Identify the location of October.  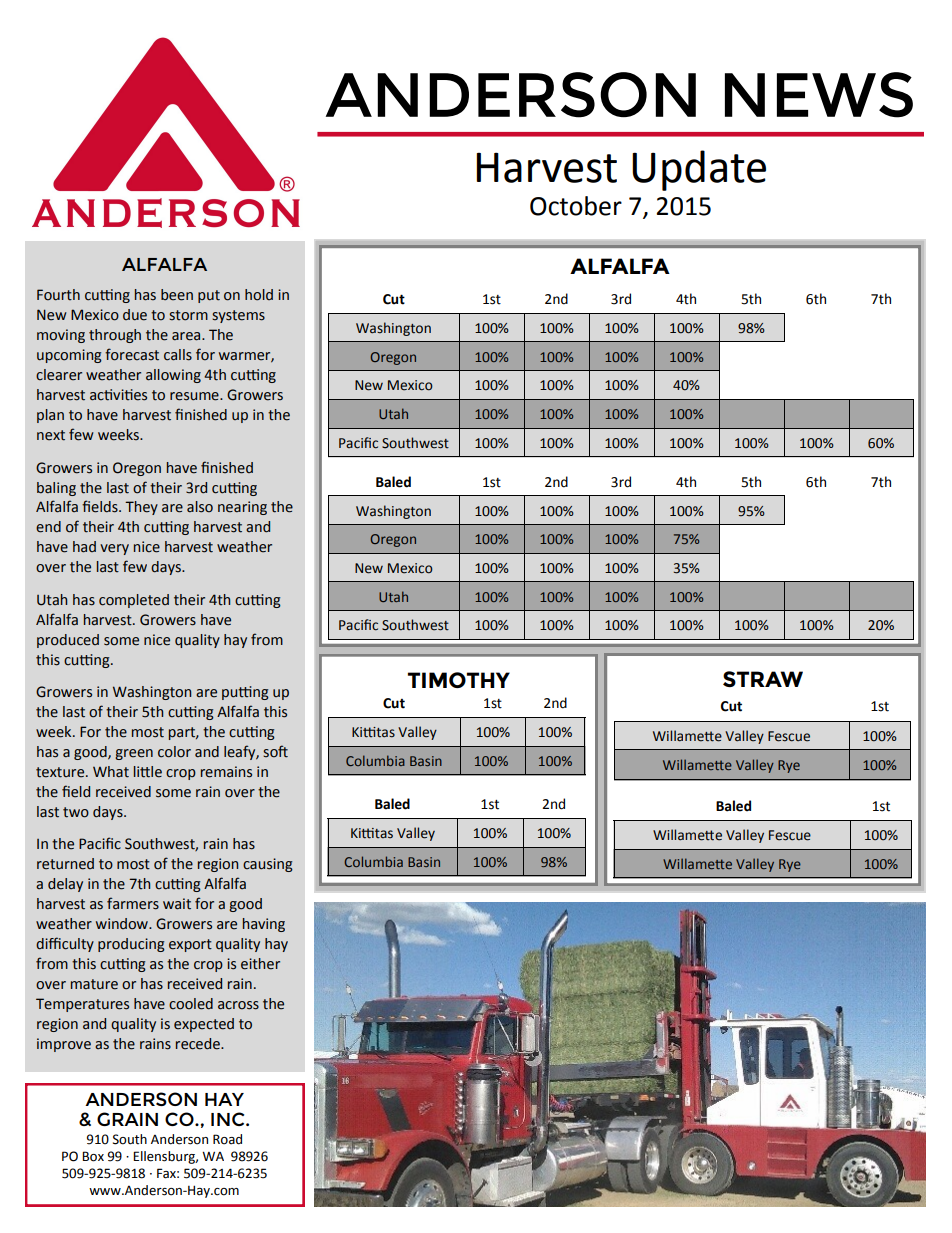
(576, 206).
